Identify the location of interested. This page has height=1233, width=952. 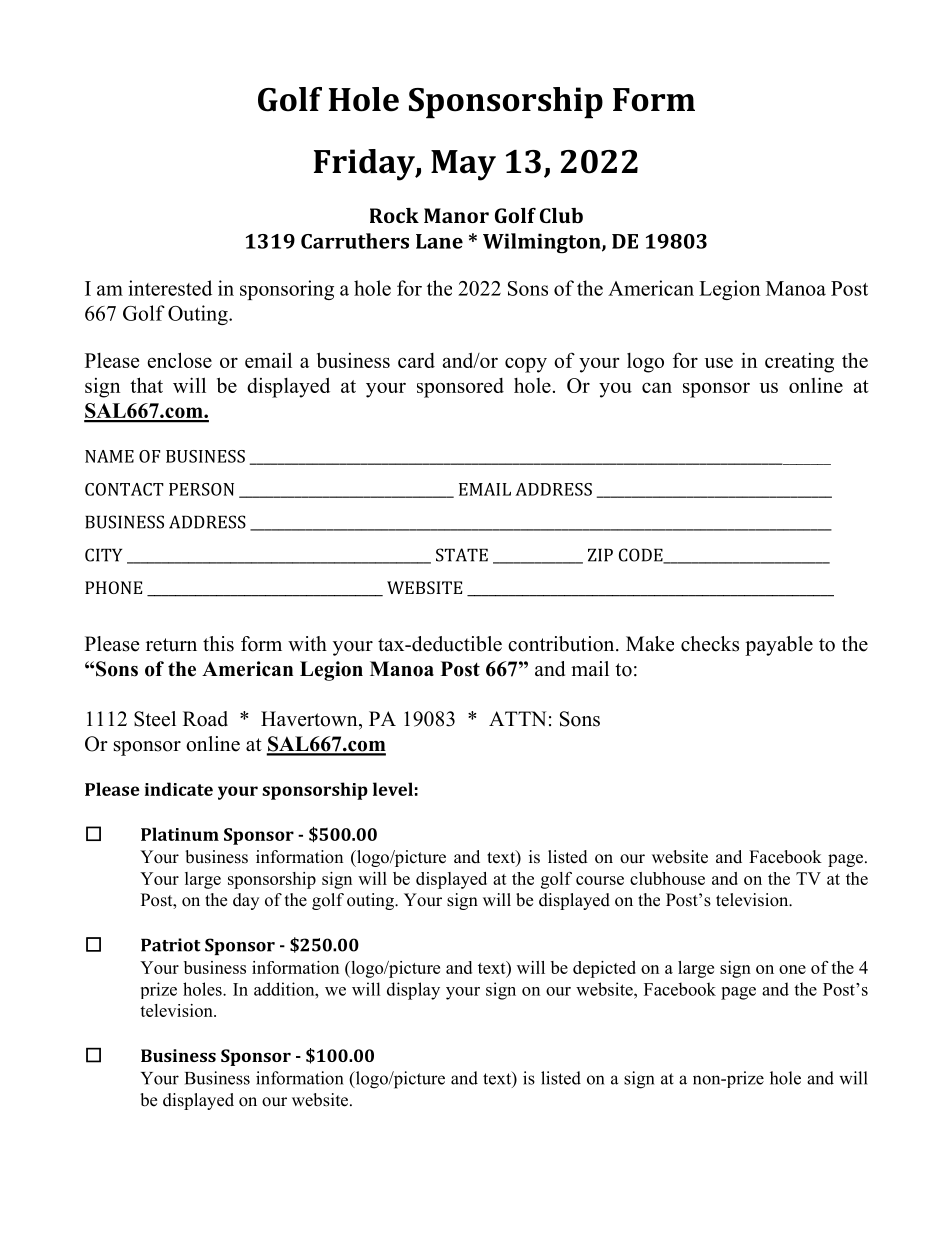
(170, 288).
